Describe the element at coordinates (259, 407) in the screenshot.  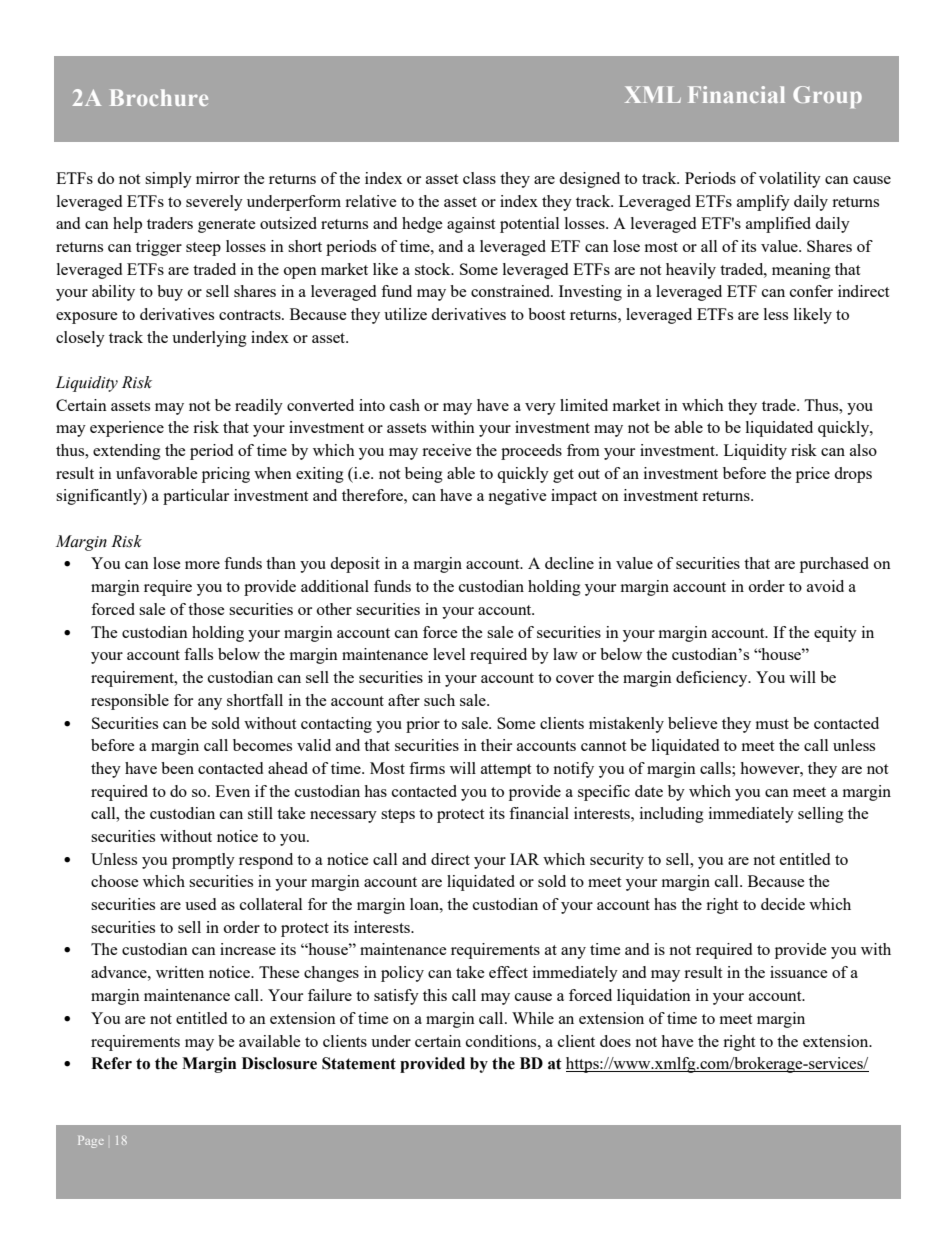
I see `readily` at that location.
